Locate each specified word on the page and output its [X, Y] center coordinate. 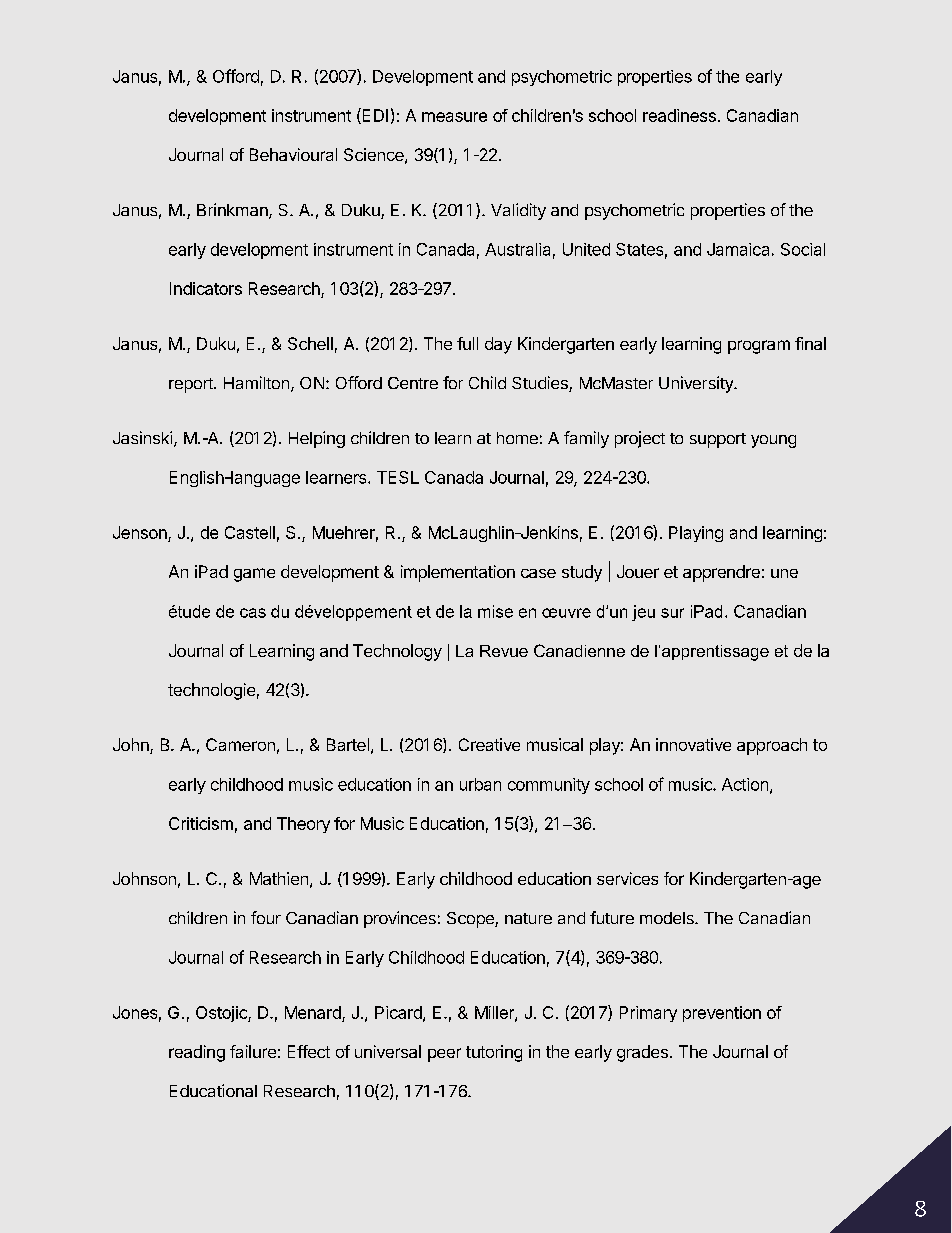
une [784, 573]
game [254, 575]
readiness [679, 115]
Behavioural [293, 154]
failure [253, 1051]
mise [495, 611]
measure [454, 117]
